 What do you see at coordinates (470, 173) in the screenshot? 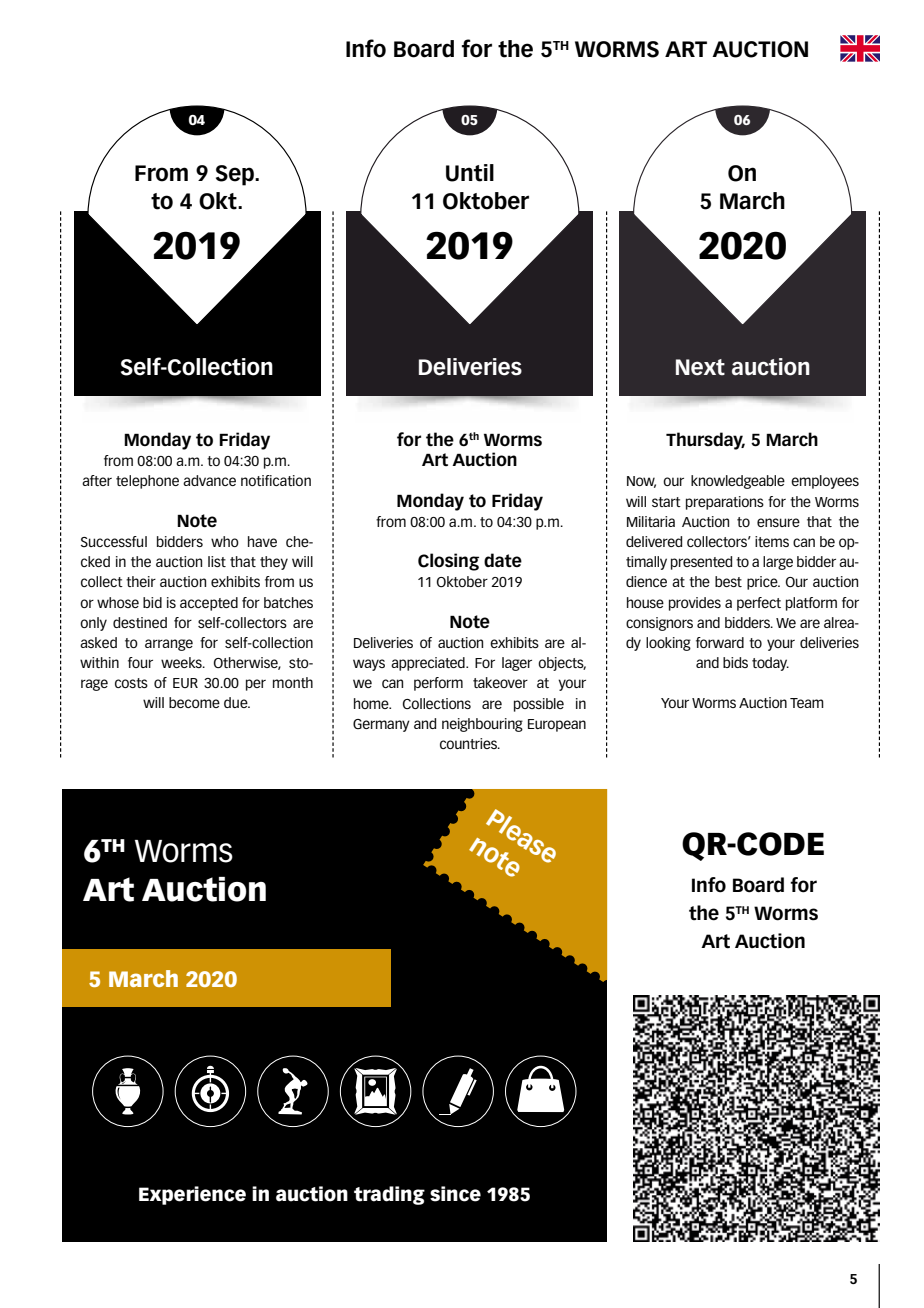
I see `Until` at bounding box center [470, 173].
